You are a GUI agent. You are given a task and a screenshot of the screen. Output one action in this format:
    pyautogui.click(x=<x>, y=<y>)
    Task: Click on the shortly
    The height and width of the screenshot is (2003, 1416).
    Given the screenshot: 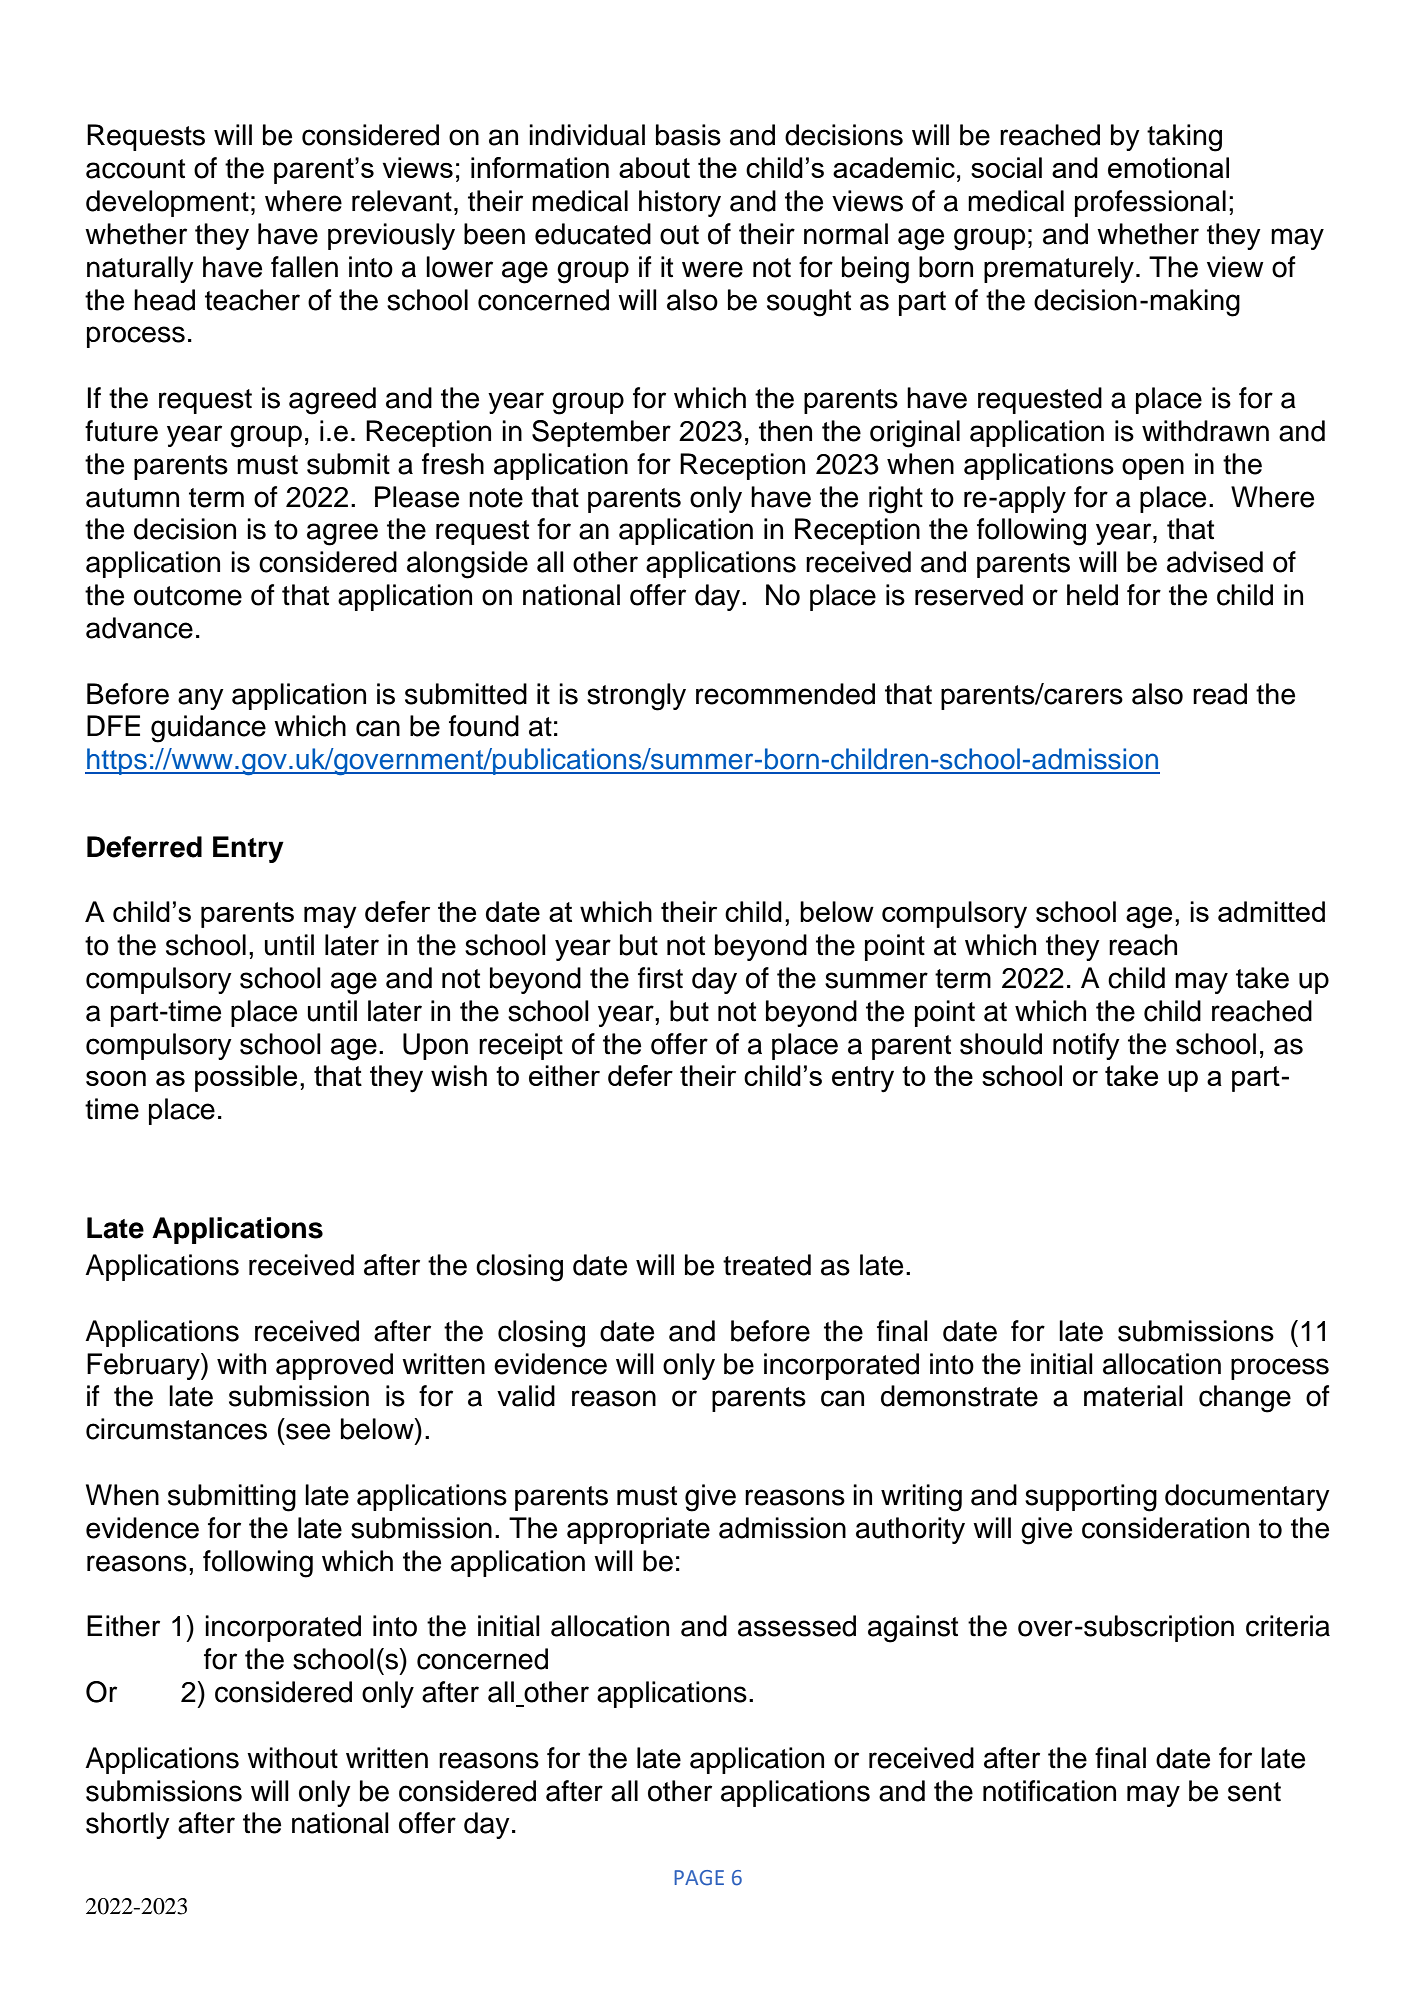 What is the action you would take?
    pyautogui.click(x=128, y=1825)
